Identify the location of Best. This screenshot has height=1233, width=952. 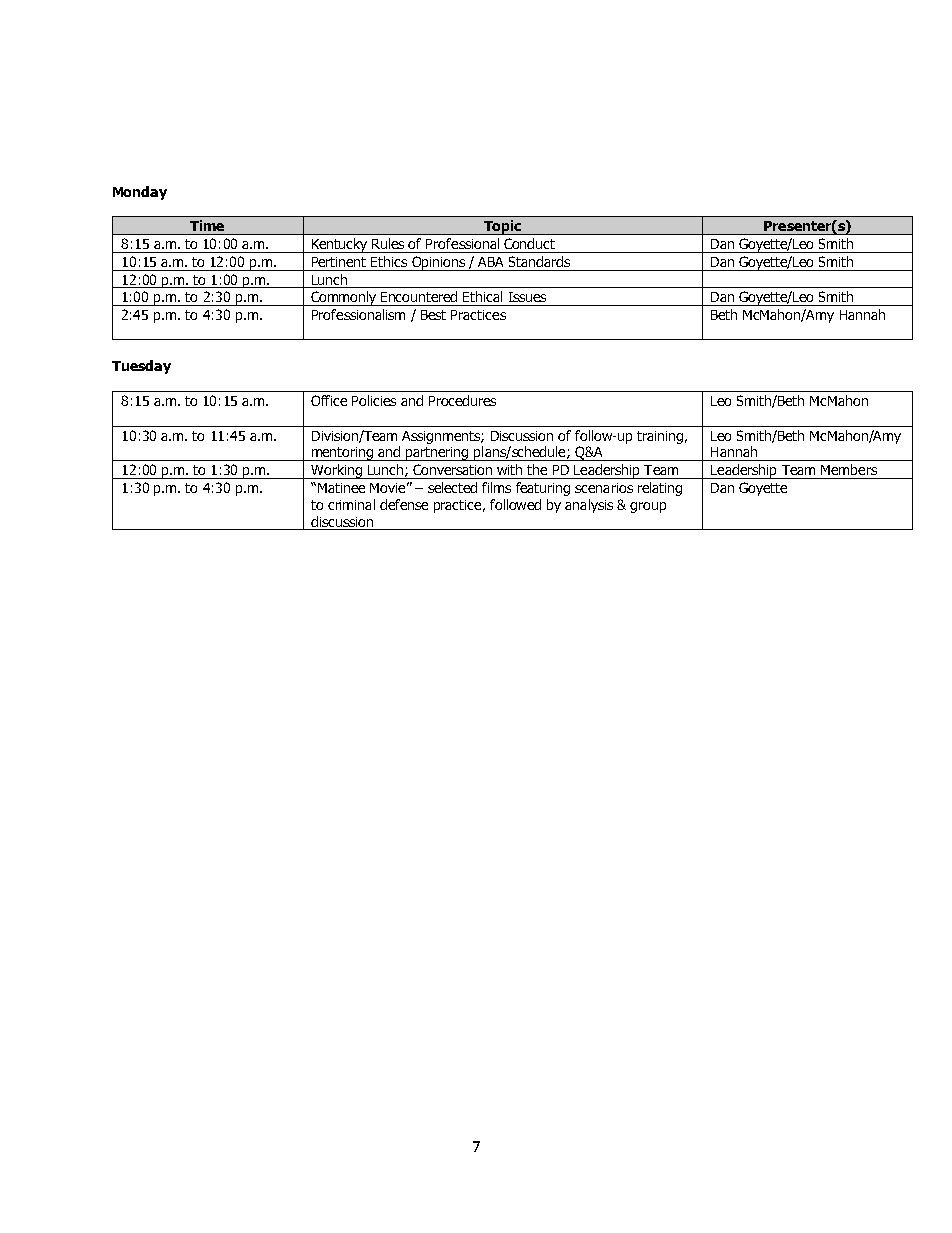
(433, 315).
